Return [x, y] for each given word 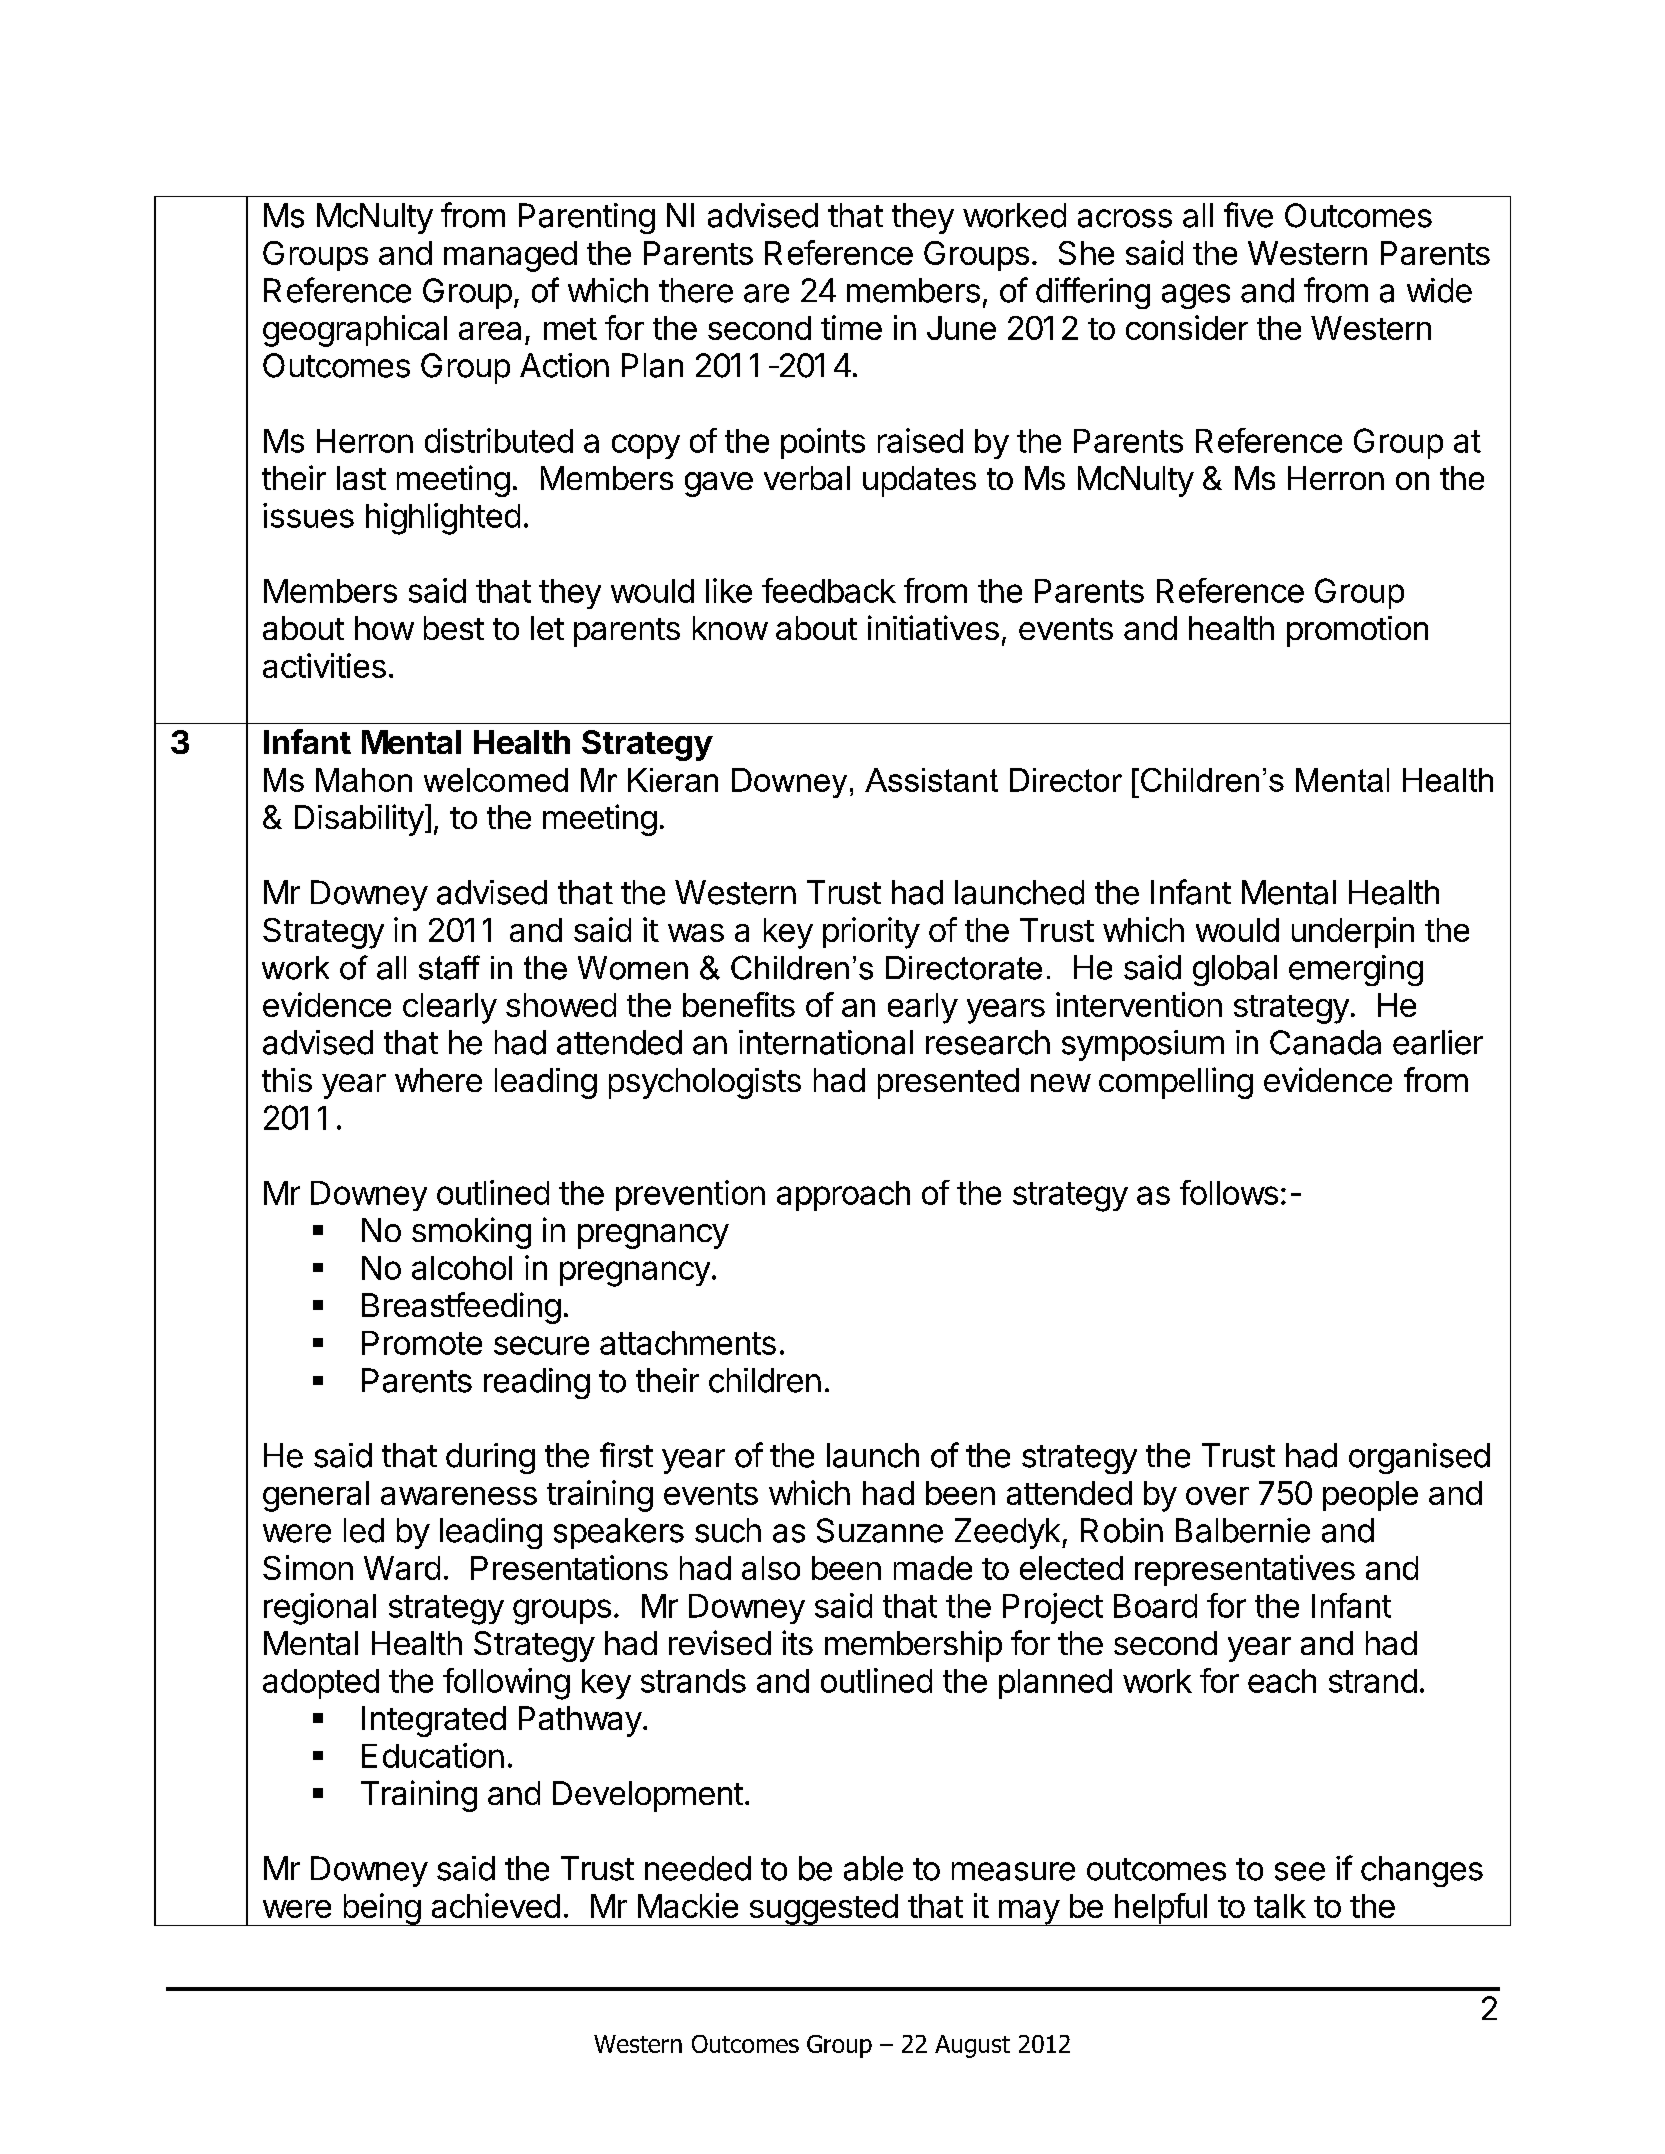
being [381, 1909]
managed [510, 256]
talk [1280, 1906]
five [1248, 215]
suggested [823, 1910]
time [851, 327]
